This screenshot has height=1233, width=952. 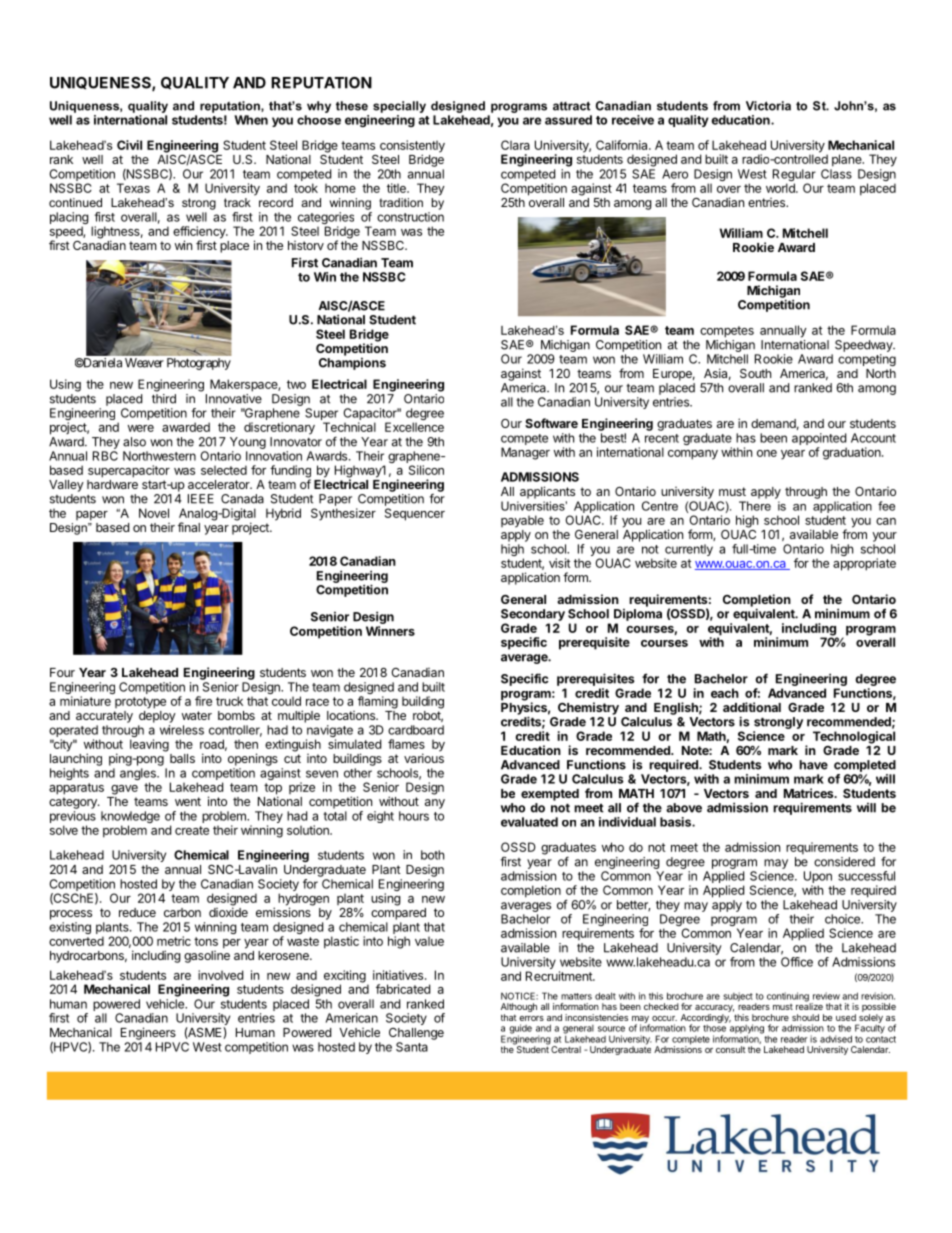 I want to click on Secondary, so click(x=533, y=615).
